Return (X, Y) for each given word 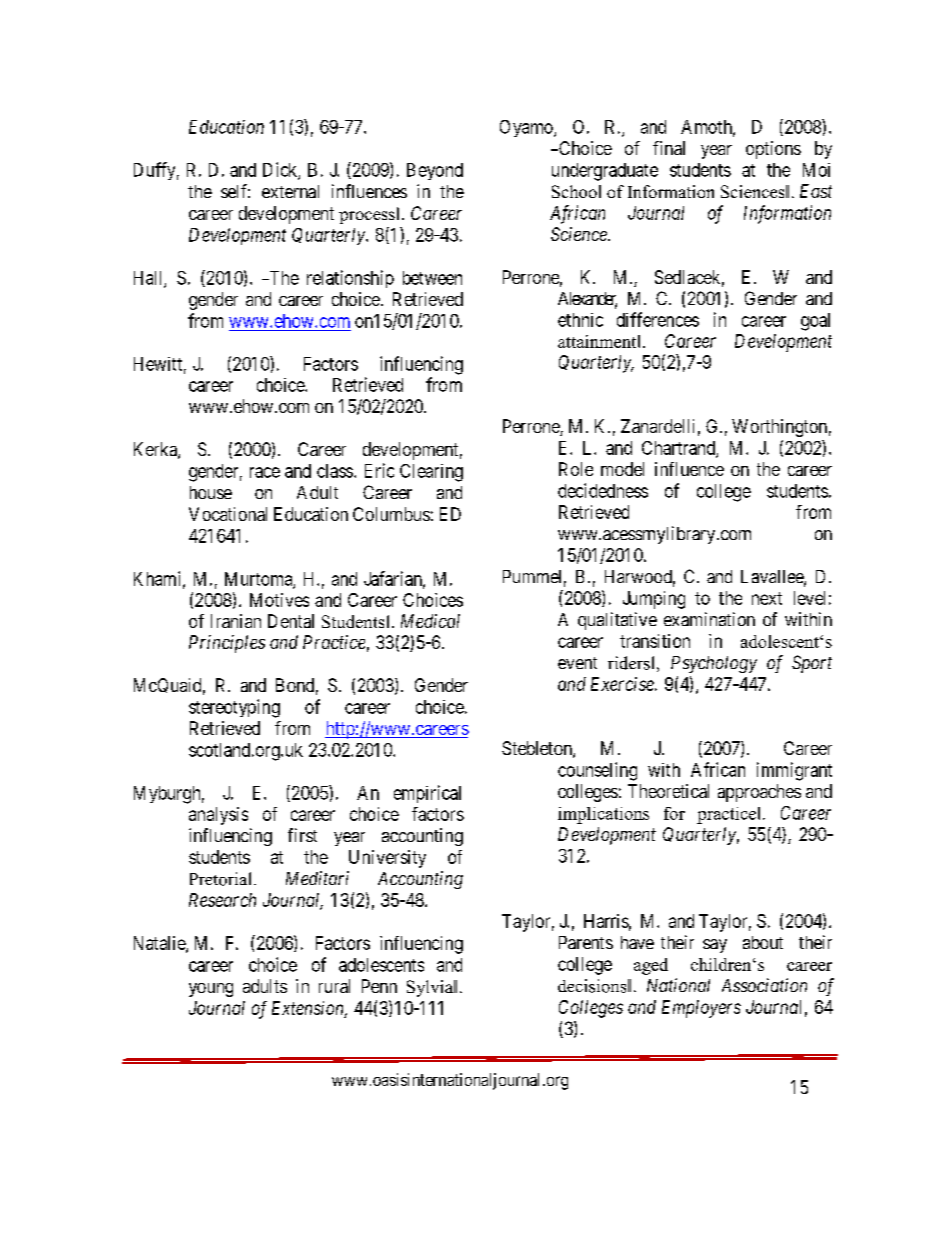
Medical (430, 621)
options (773, 150)
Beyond (435, 171)
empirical (427, 794)
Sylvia (431, 988)
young (211, 990)
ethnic (580, 320)
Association (764, 985)
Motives (279, 600)
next (767, 598)
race (265, 472)
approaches (759, 793)
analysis (218, 816)
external (290, 191)
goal (815, 322)
